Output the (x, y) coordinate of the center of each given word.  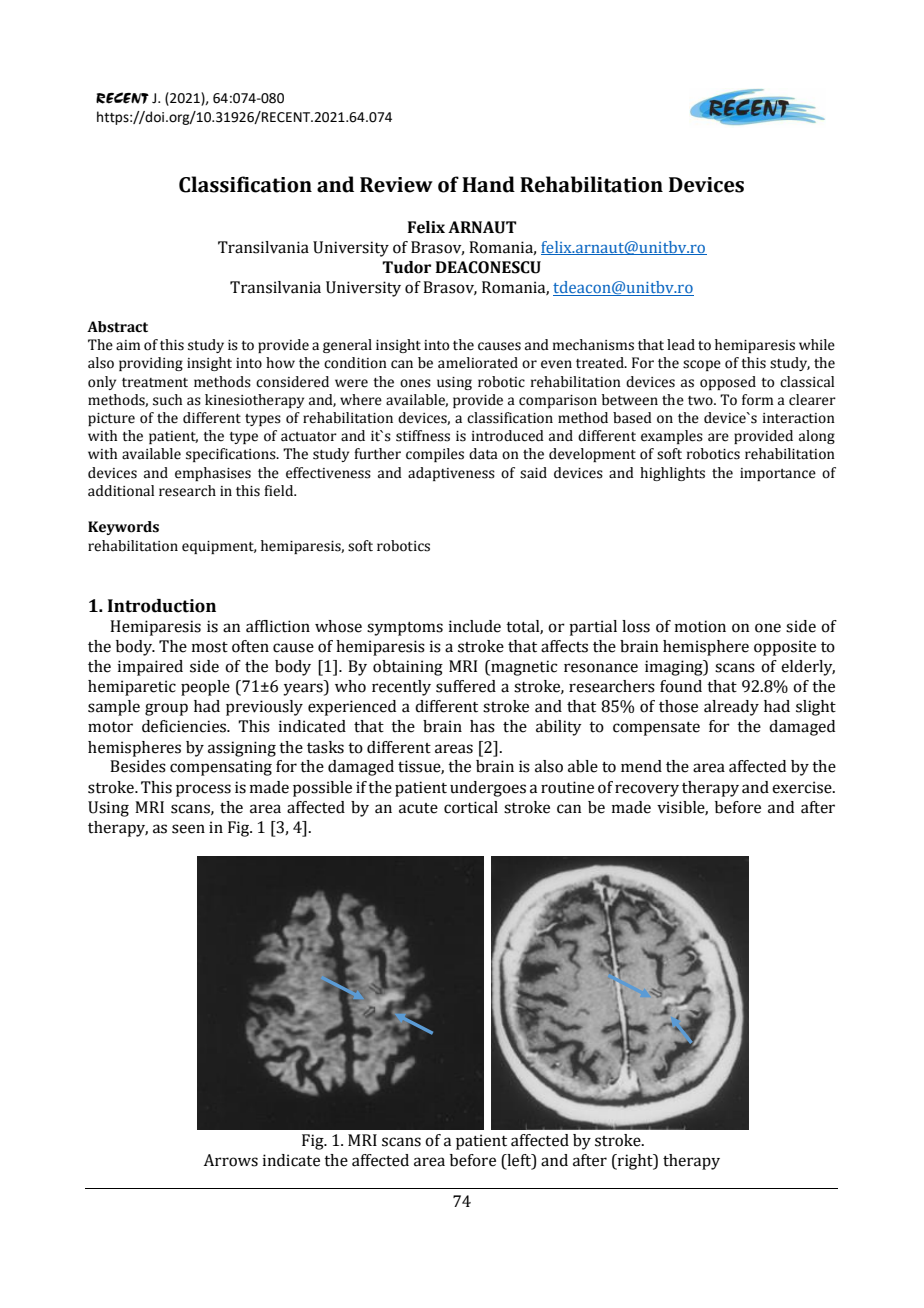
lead (681, 345)
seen (188, 829)
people (205, 688)
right (635, 1162)
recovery (647, 790)
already (731, 708)
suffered (466, 686)
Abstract (117, 327)
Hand (488, 184)
